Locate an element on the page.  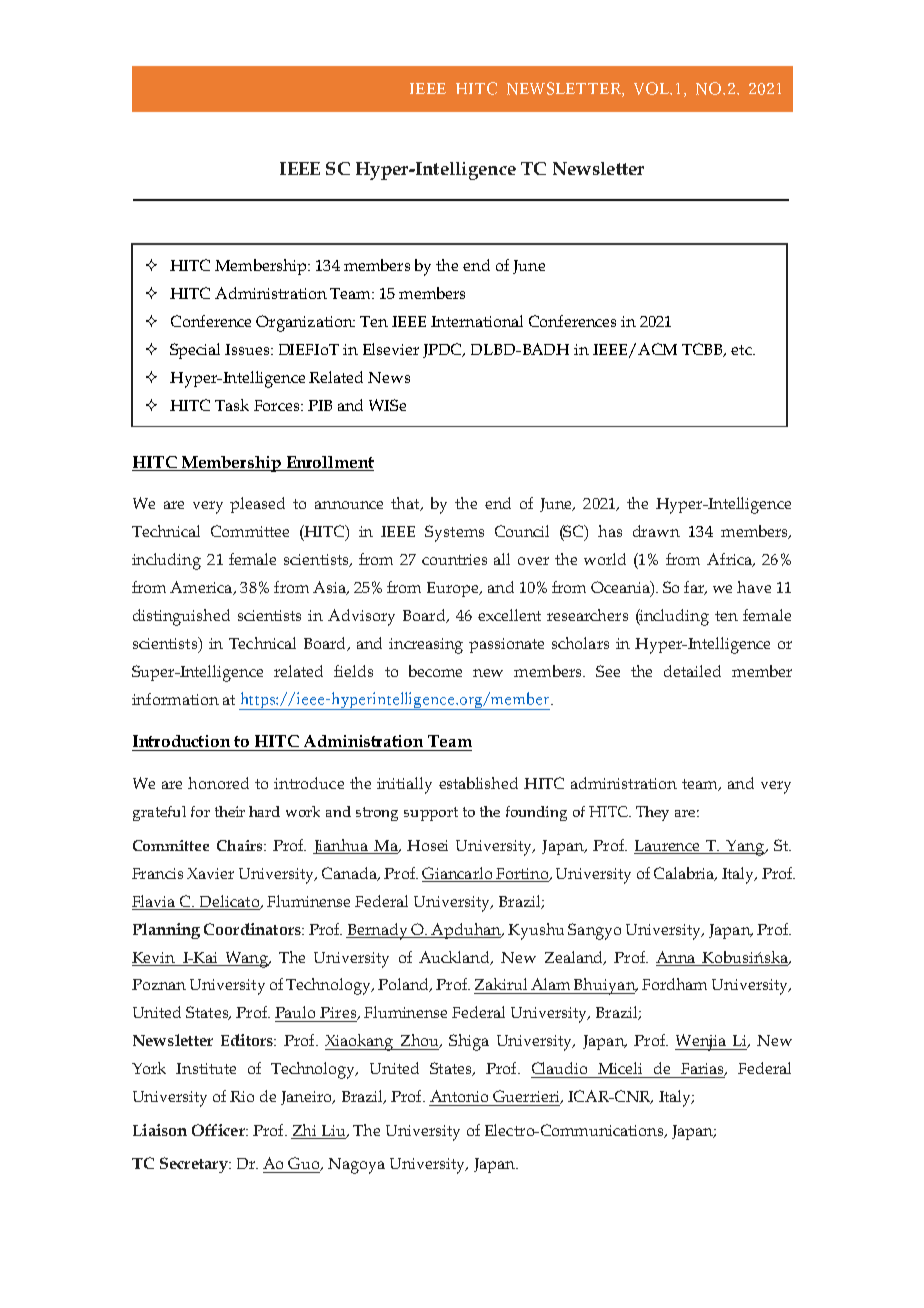
Xavier is located at coordinates (210, 873).
